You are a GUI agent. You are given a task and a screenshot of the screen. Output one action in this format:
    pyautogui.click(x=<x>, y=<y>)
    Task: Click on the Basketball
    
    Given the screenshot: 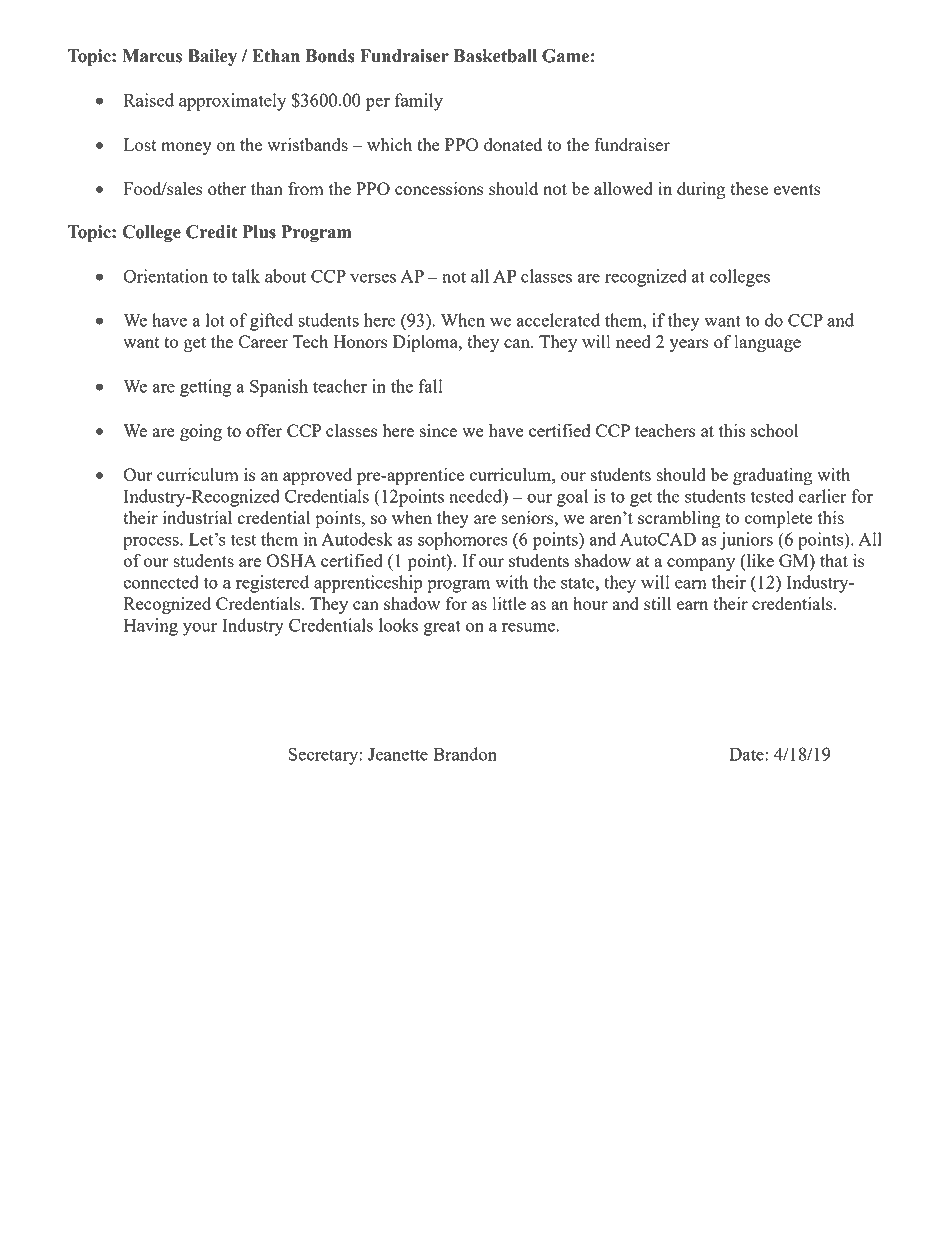 What is the action you would take?
    pyautogui.click(x=495, y=56)
